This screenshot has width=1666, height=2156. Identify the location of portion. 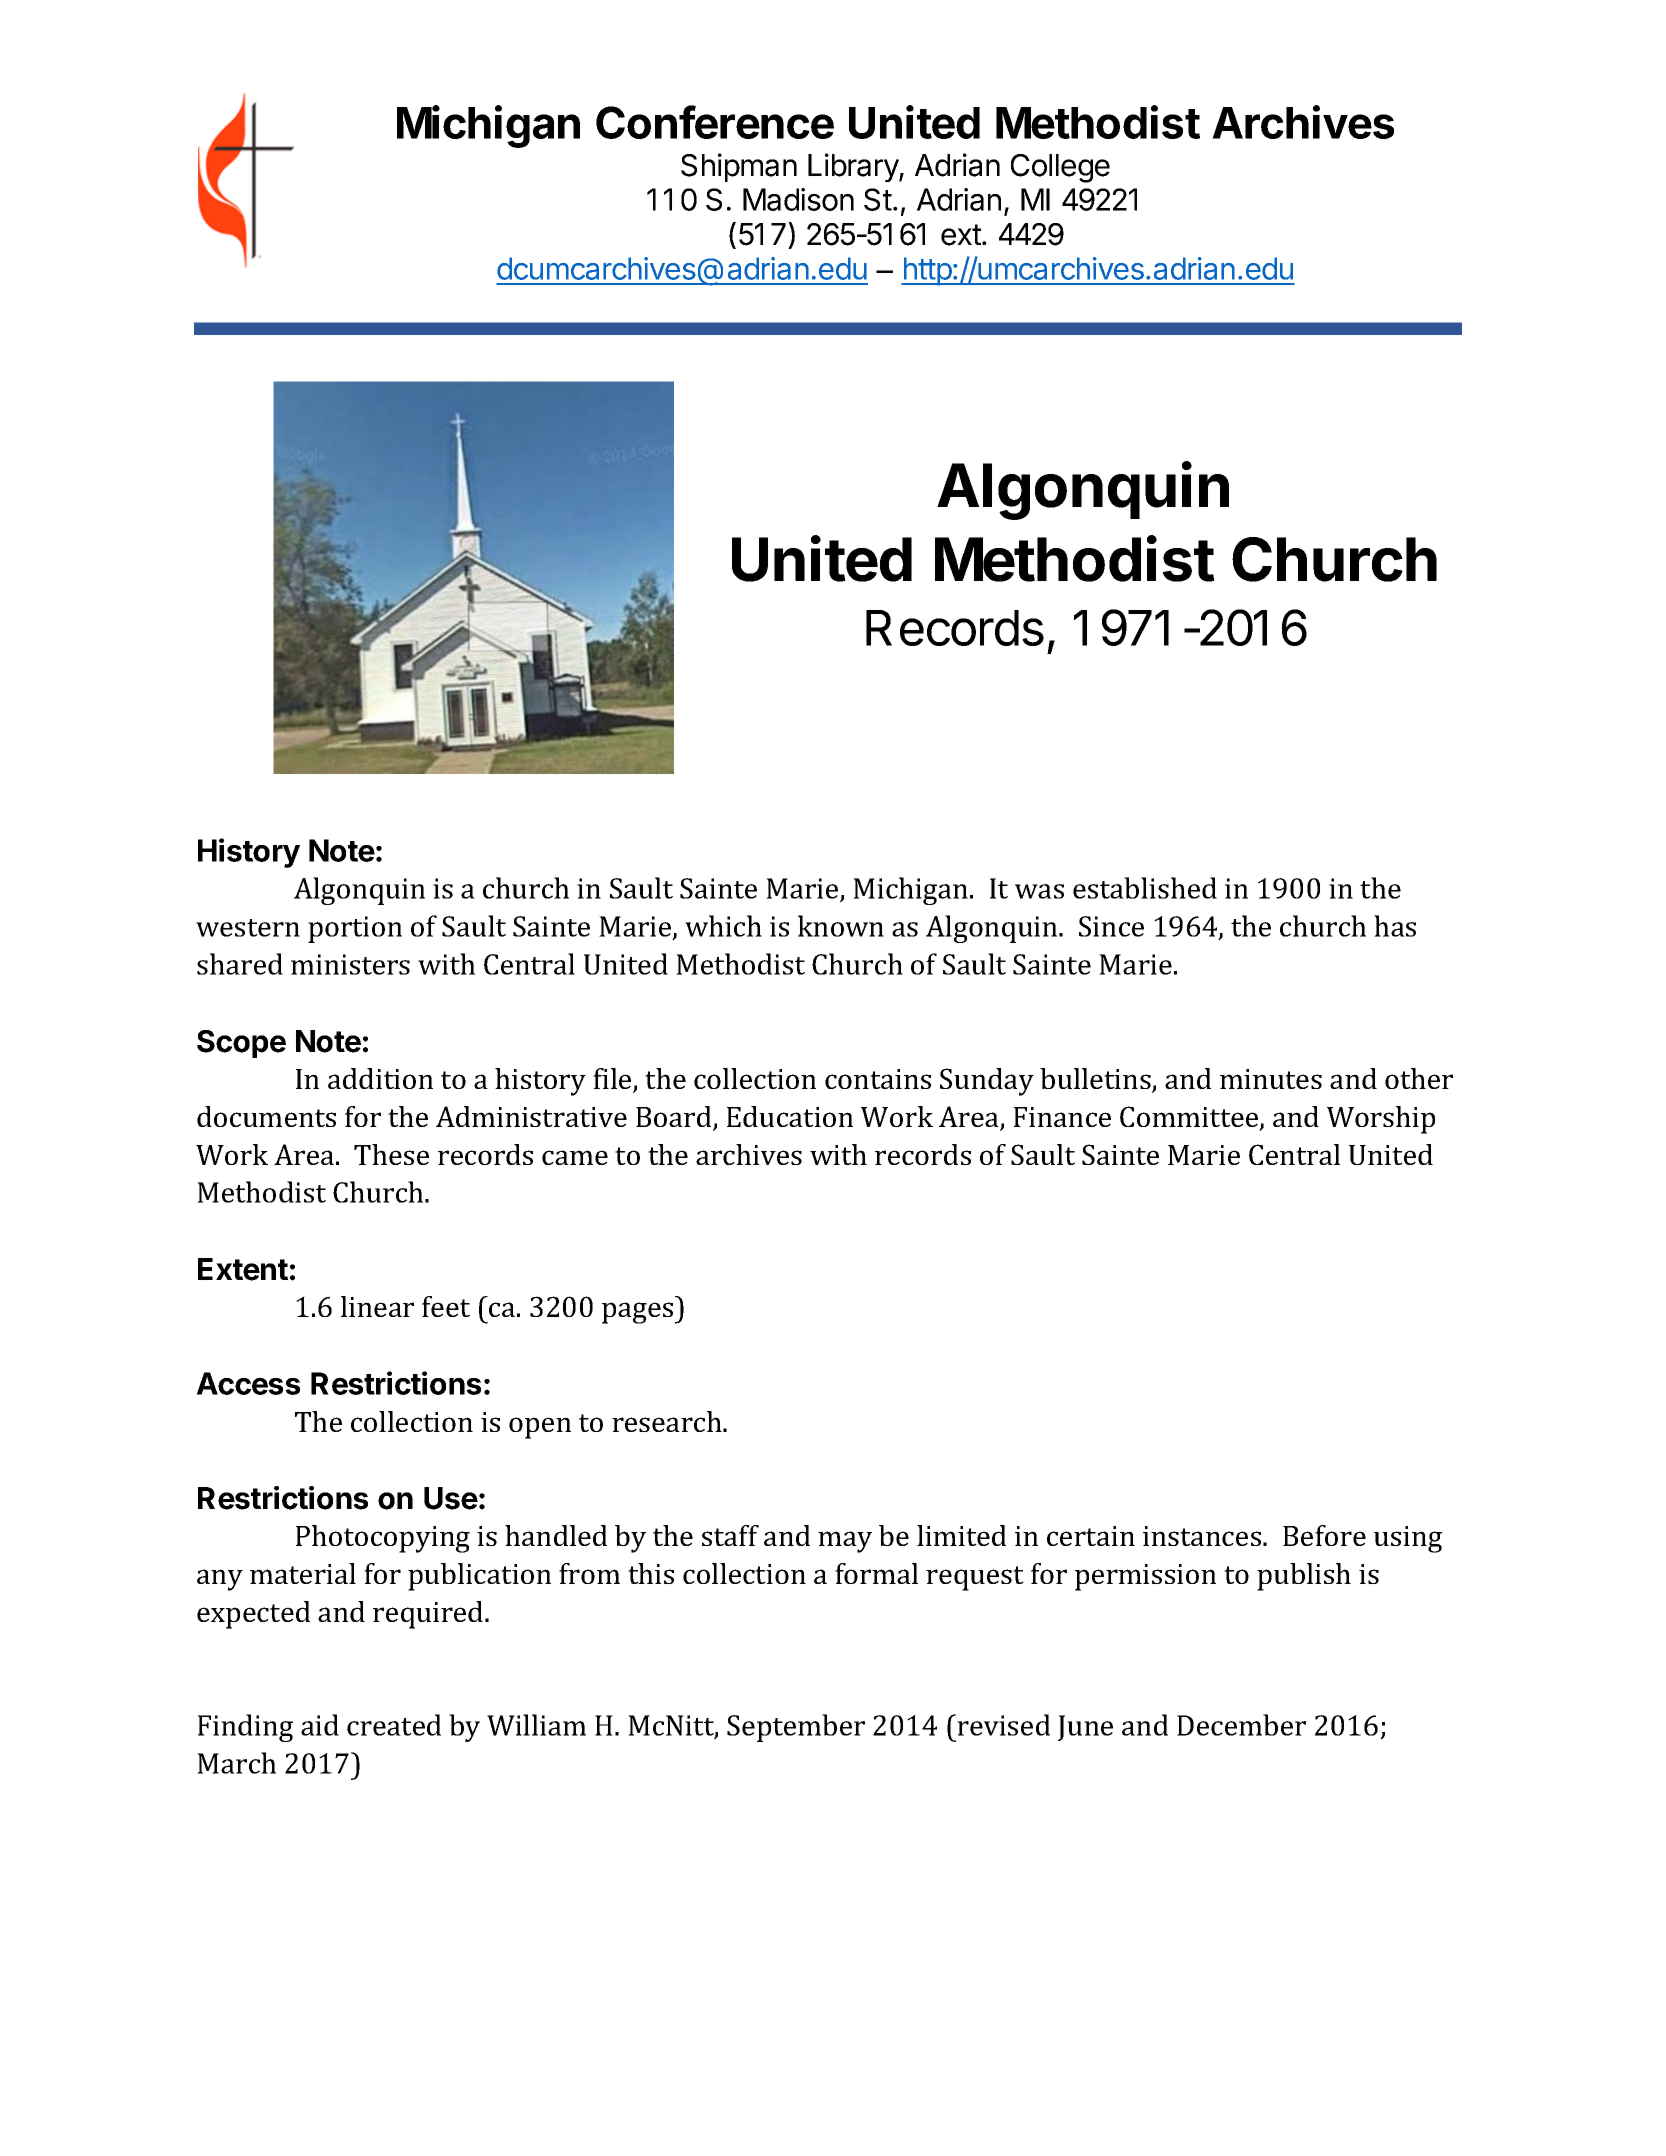
(355, 929).
